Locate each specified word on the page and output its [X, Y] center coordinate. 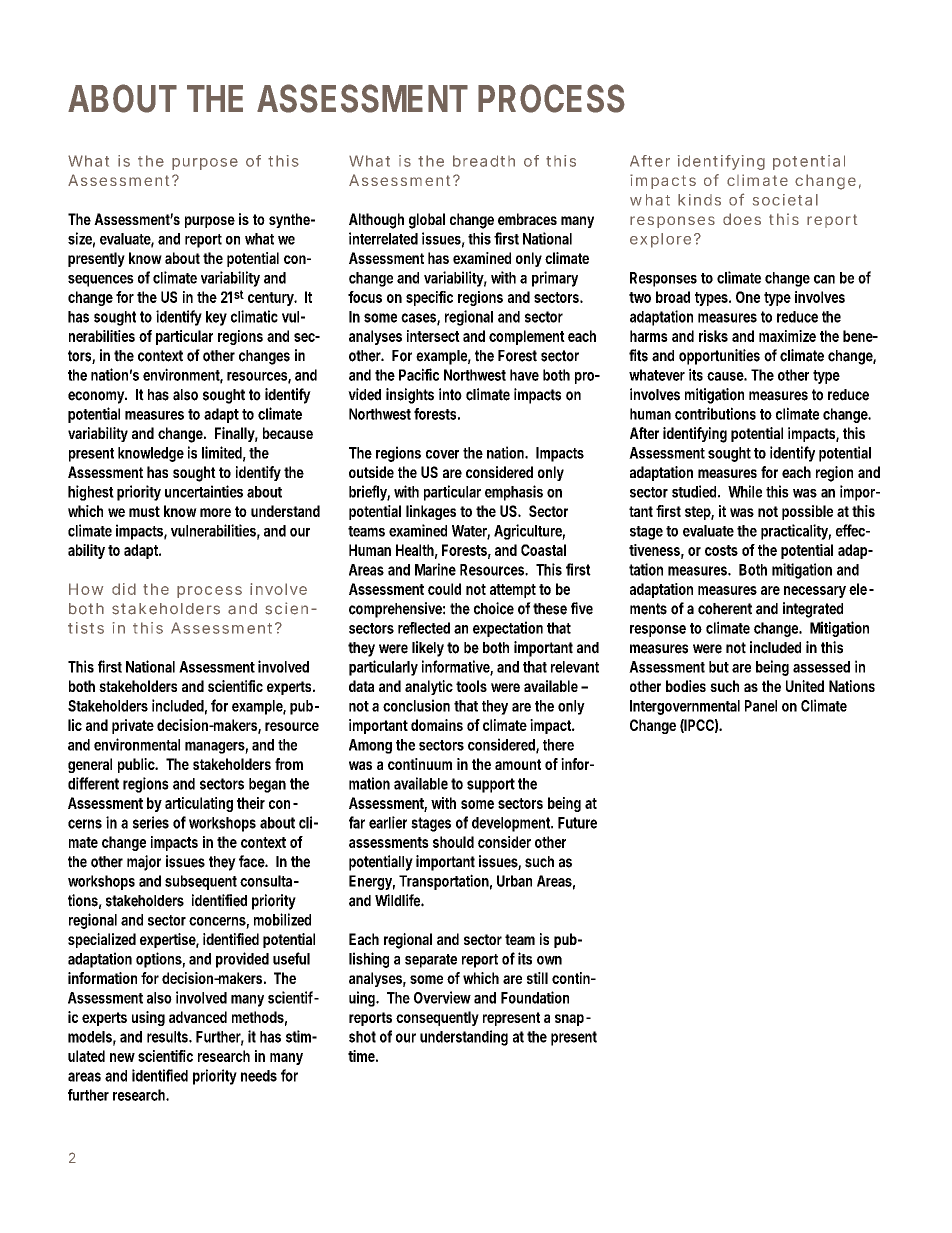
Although [376, 221]
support [491, 785]
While [745, 491]
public [137, 765]
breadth [484, 161]
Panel [761, 706]
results [168, 1037]
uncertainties [204, 491]
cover [442, 454]
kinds [699, 200]
